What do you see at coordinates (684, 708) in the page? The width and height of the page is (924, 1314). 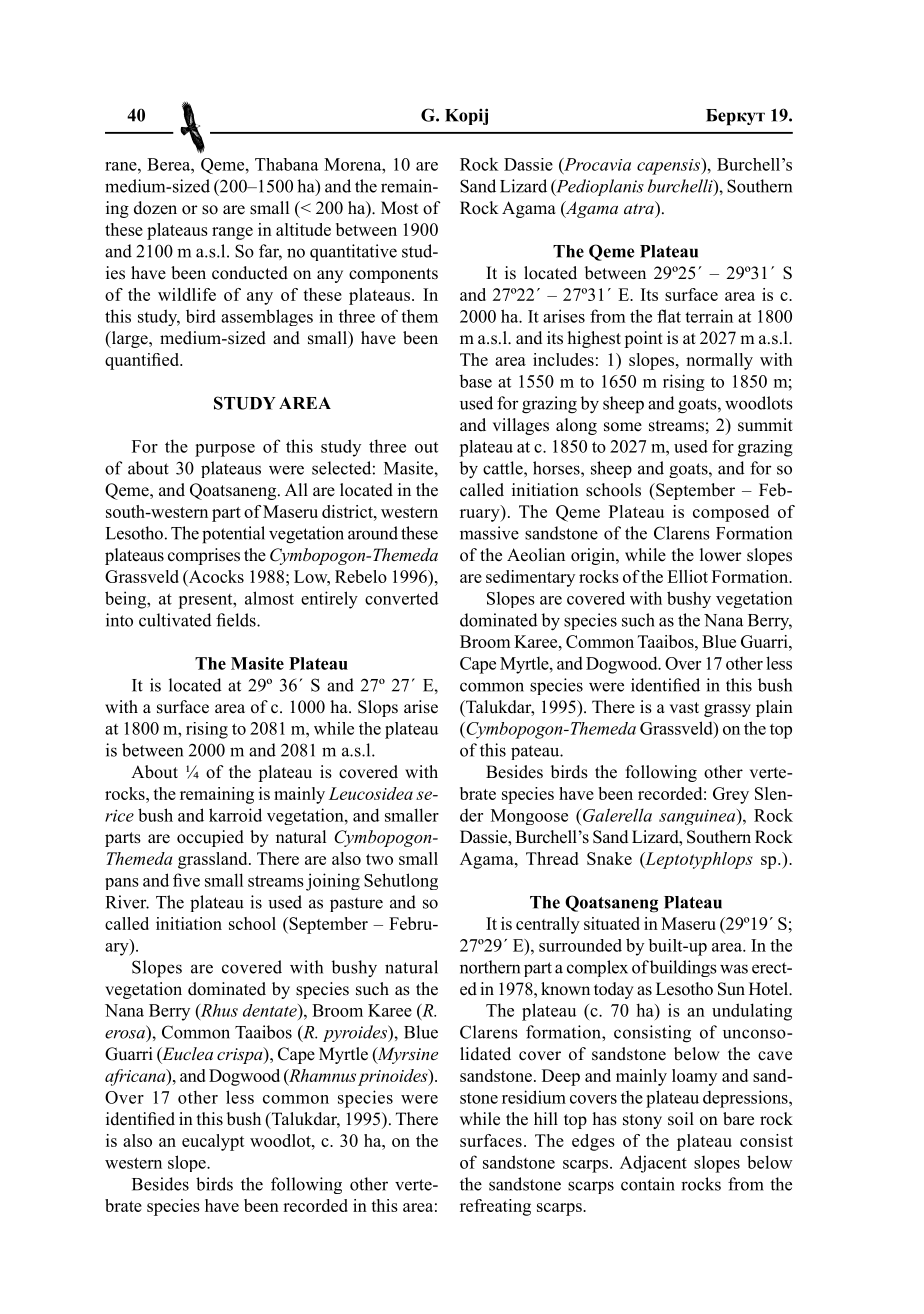 I see `vast` at bounding box center [684, 708].
